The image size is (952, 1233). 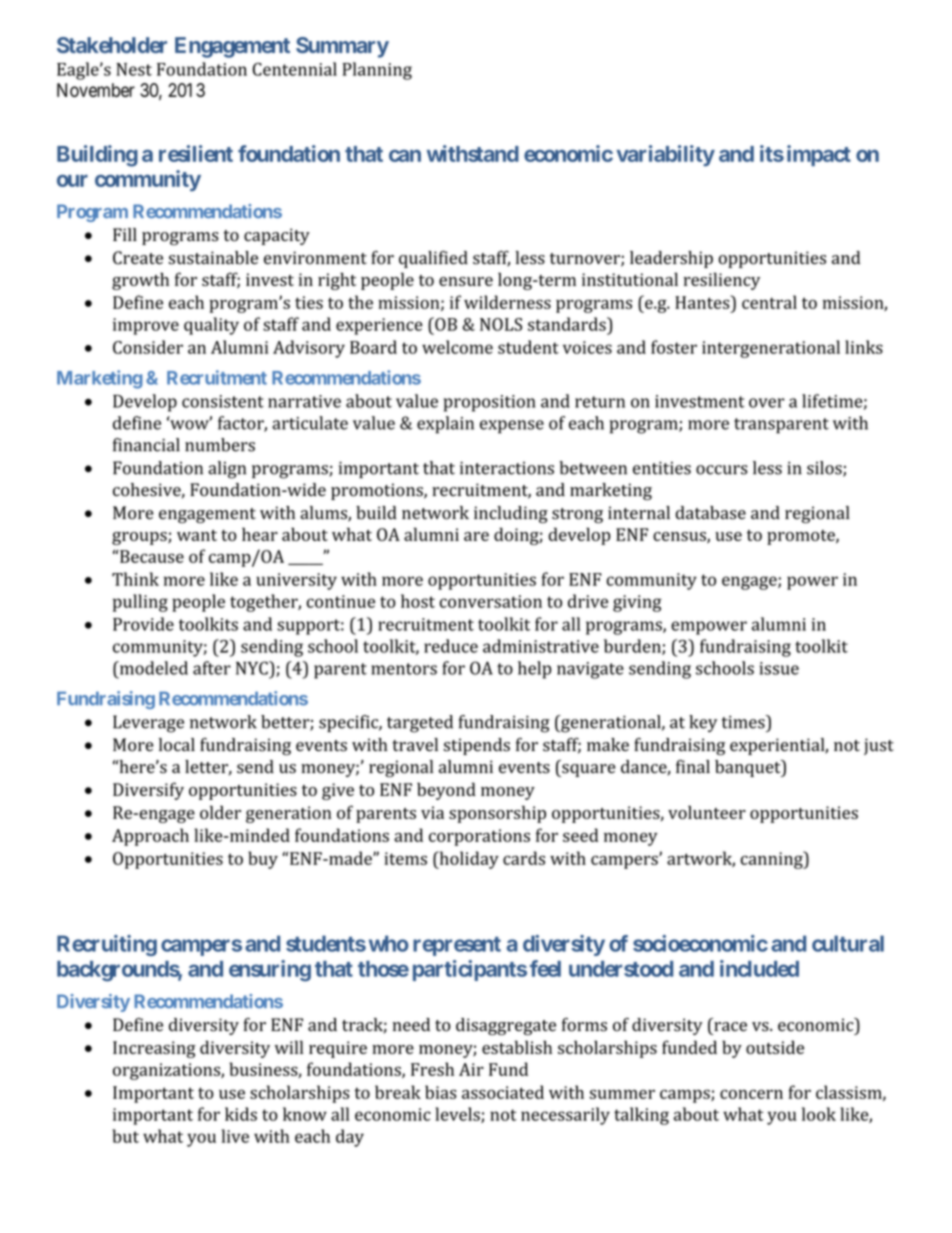 I want to click on help, so click(x=534, y=670).
